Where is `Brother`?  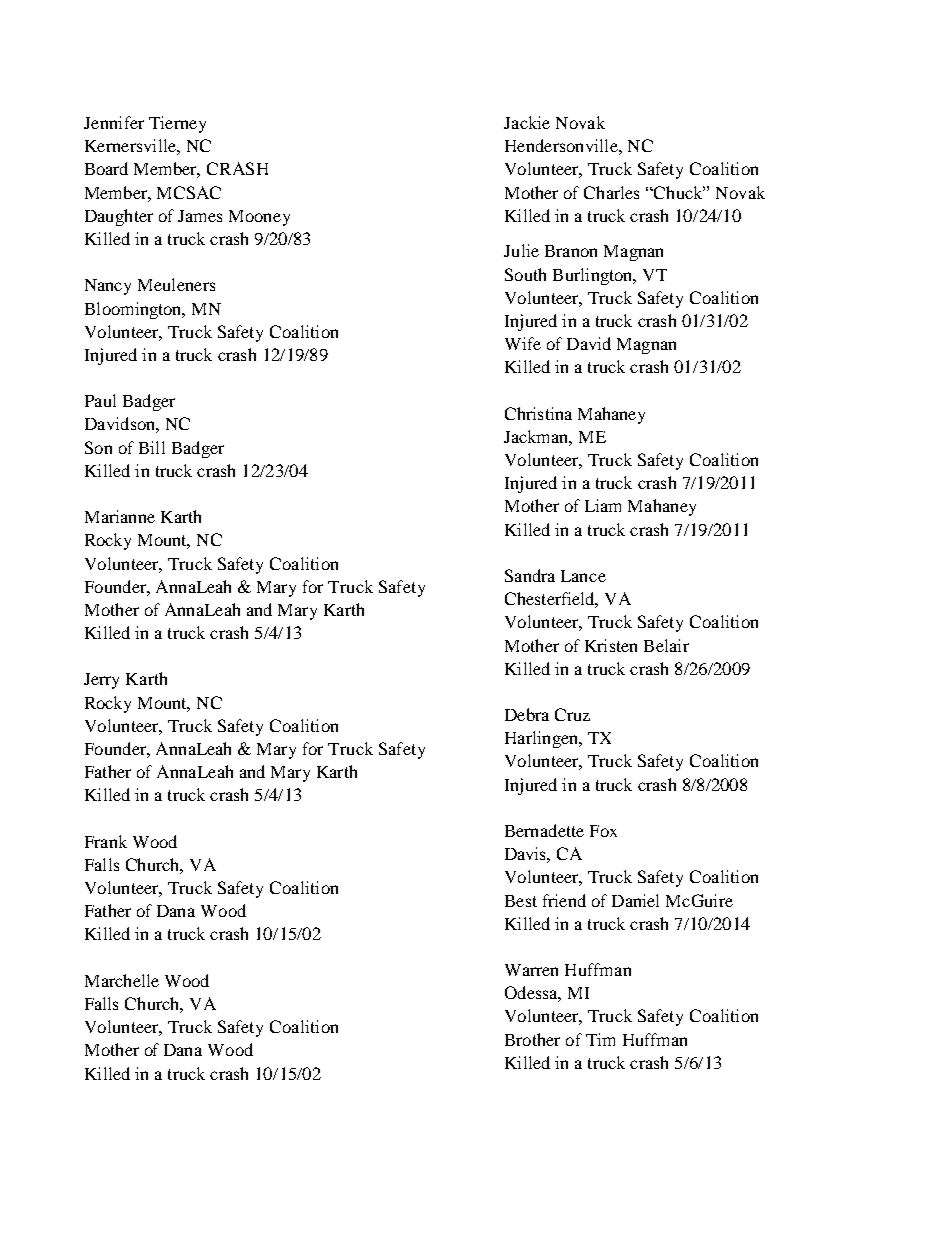 Brother is located at coordinates (532, 1039).
